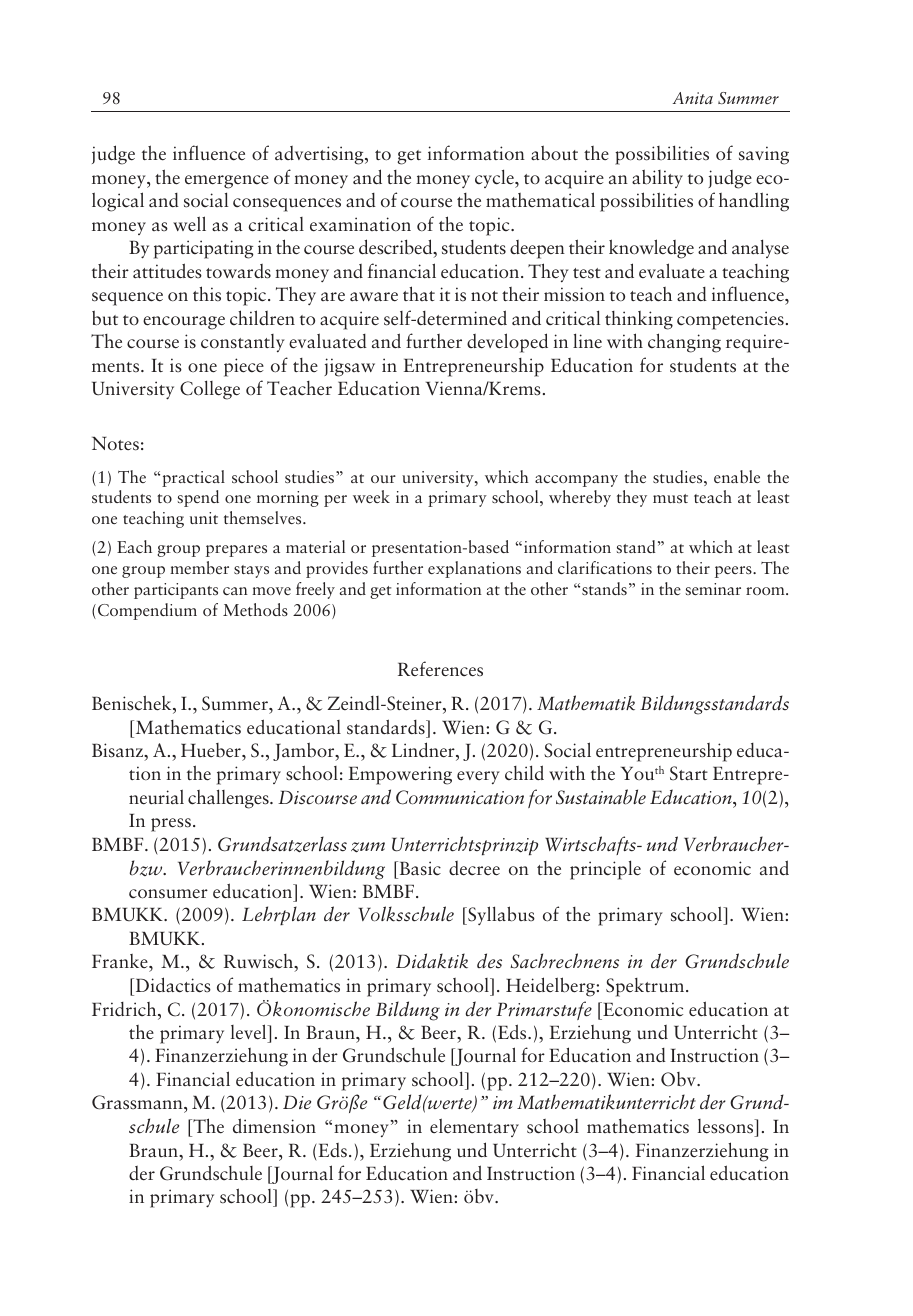  What do you see at coordinates (737, 476) in the document?
I see `enable` at bounding box center [737, 476].
